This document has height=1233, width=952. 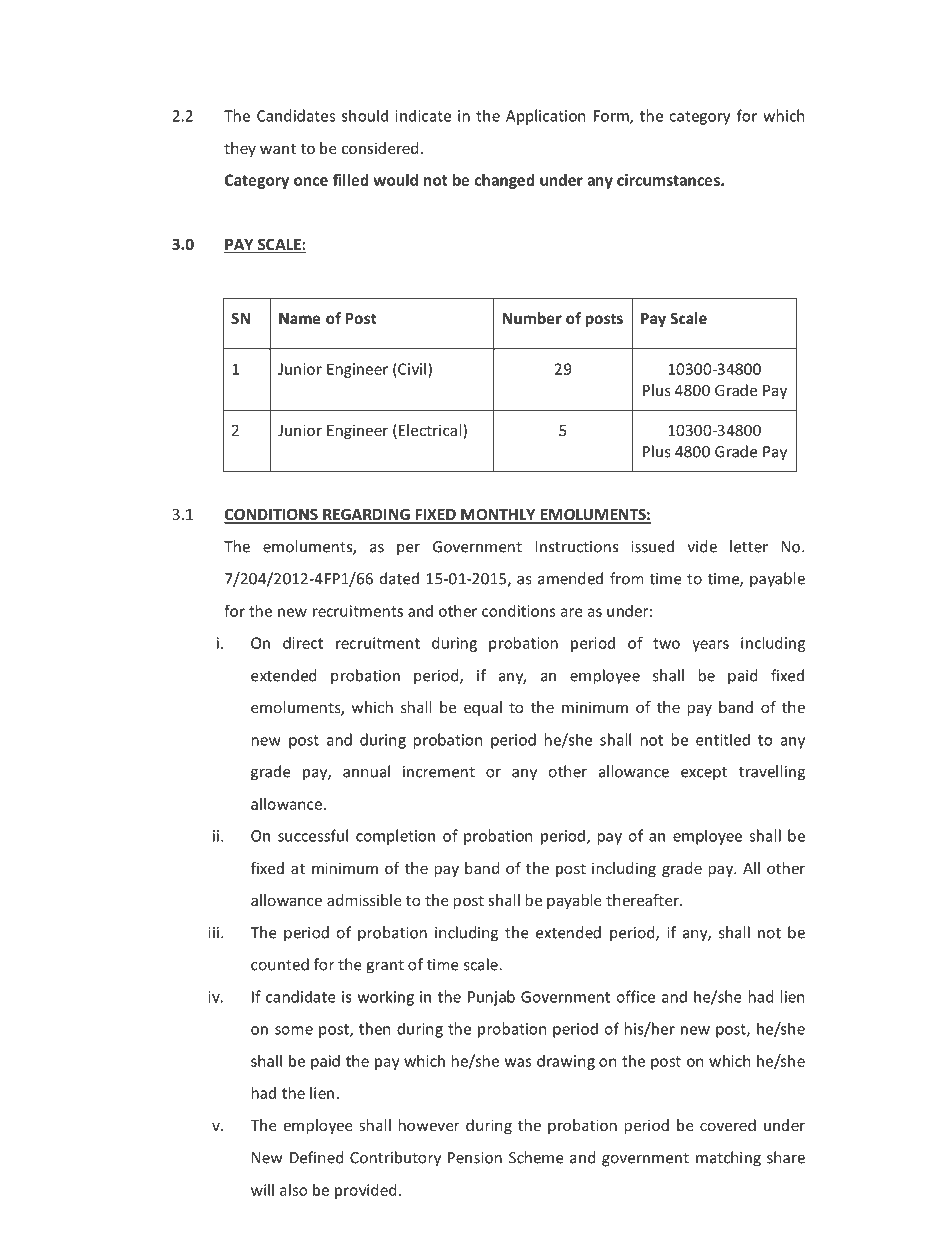 What do you see at coordinates (612, 117) in the document?
I see `Form` at bounding box center [612, 117].
